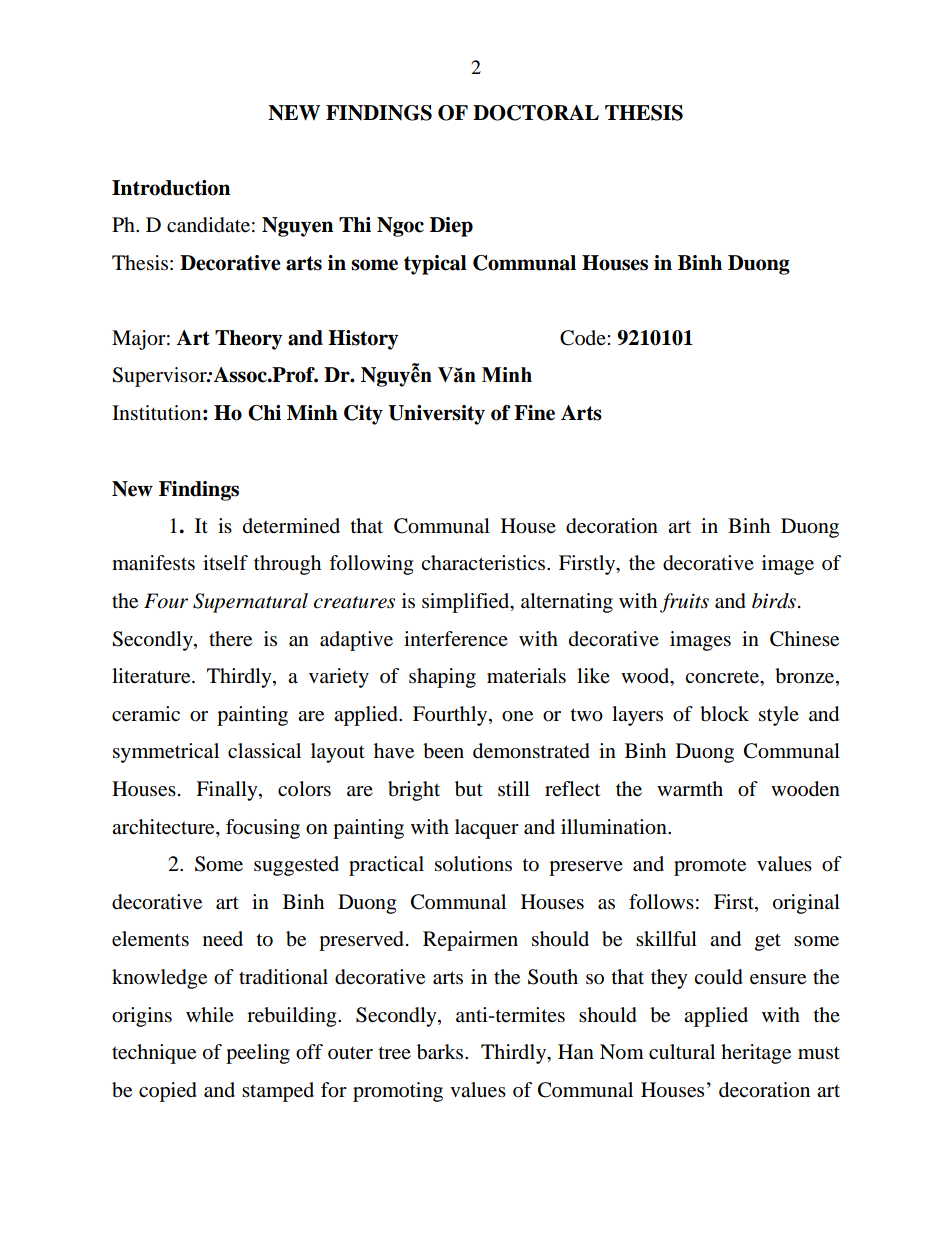 This screenshot has width=952, height=1233. What do you see at coordinates (451, 227) in the screenshot?
I see `Diep` at bounding box center [451, 227].
